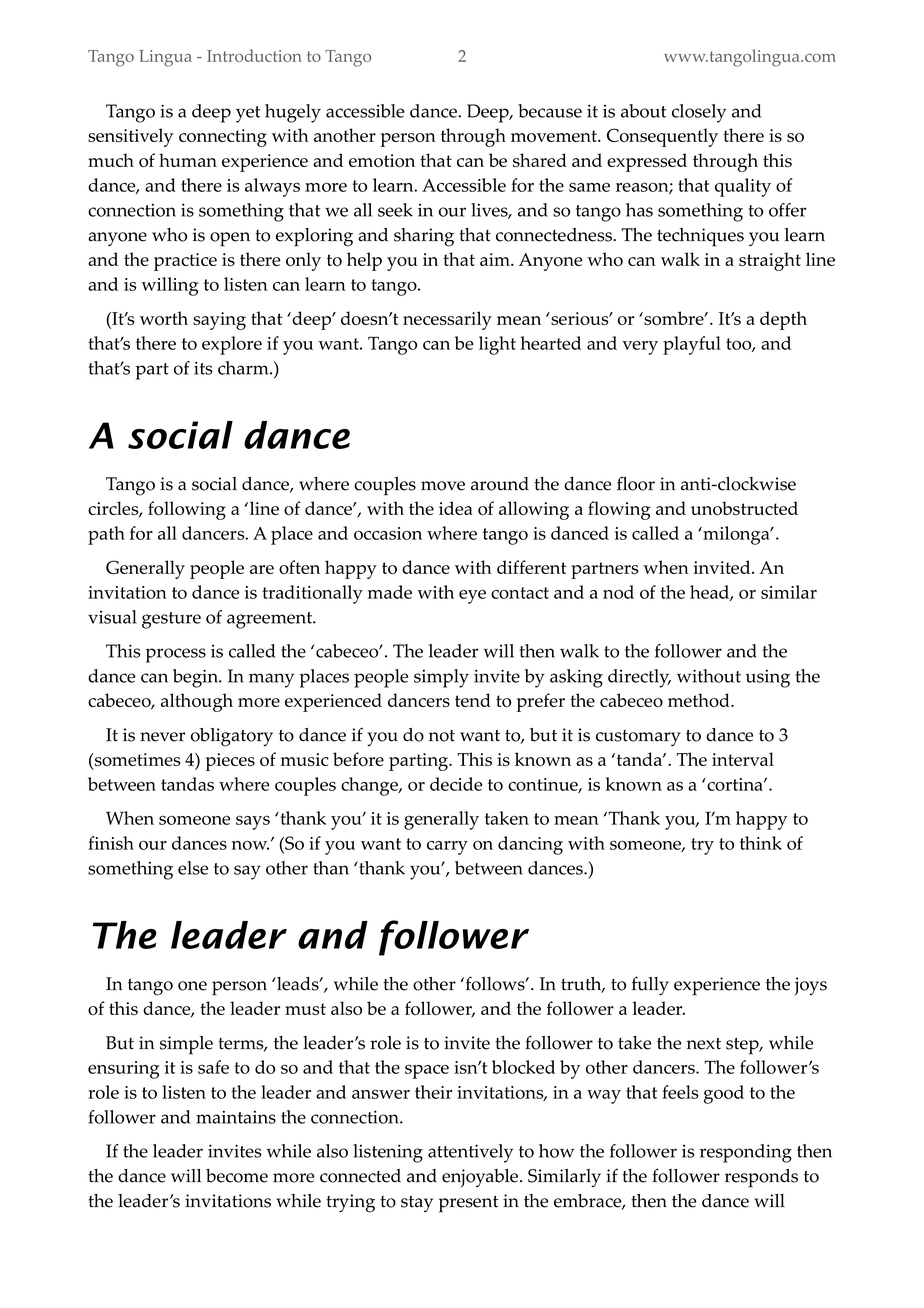 The image size is (924, 1308). What do you see at coordinates (744, 508) in the page?
I see `unobstructed` at bounding box center [744, 508].
